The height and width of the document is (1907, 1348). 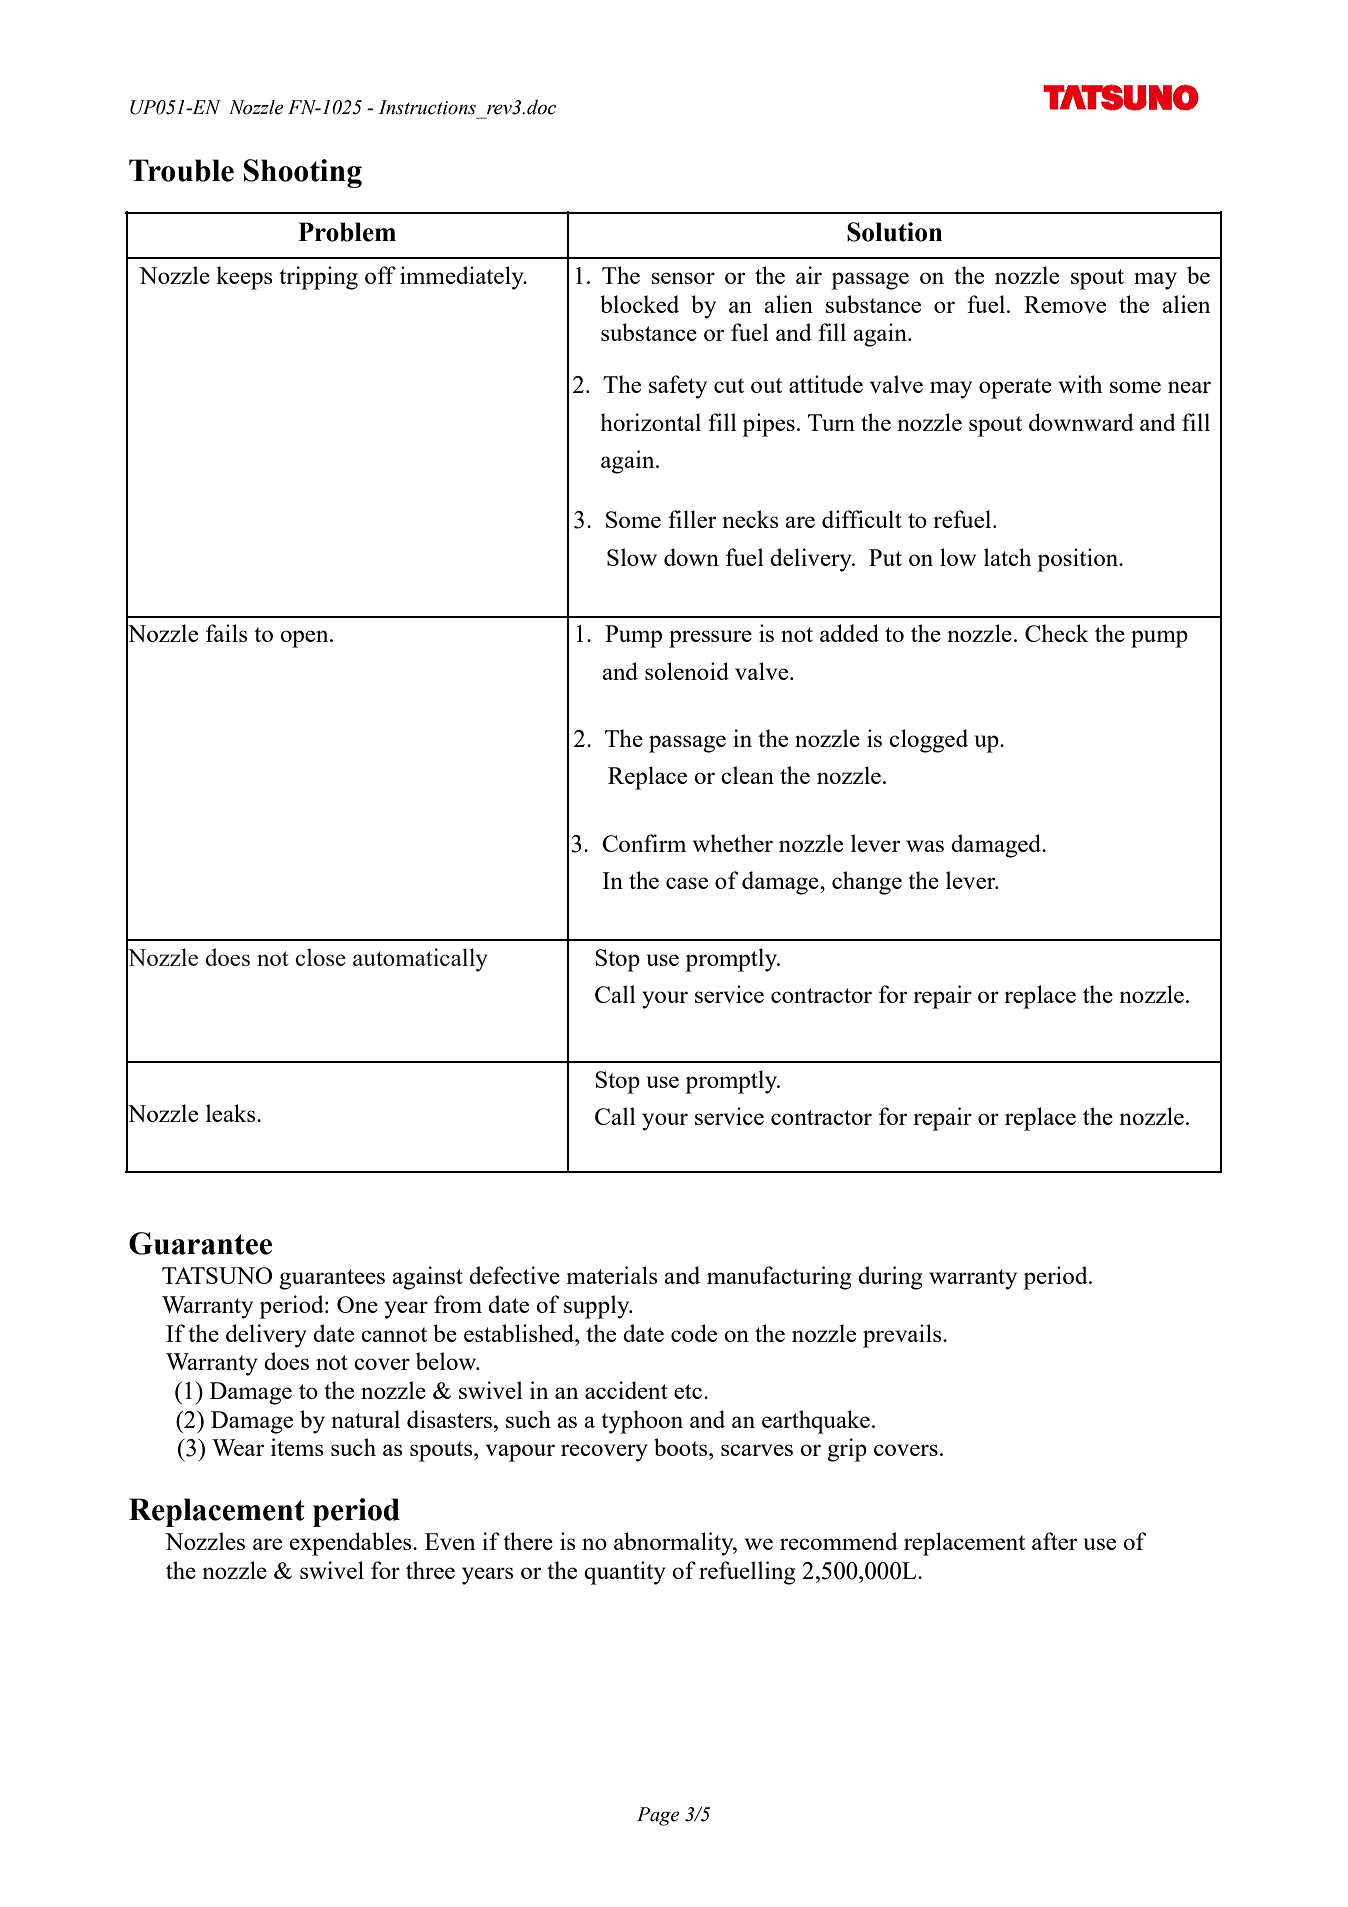 What do you see at coordinates (1065, 304) in the document?
I see `Remove` at bounding box center [1065, 304].
